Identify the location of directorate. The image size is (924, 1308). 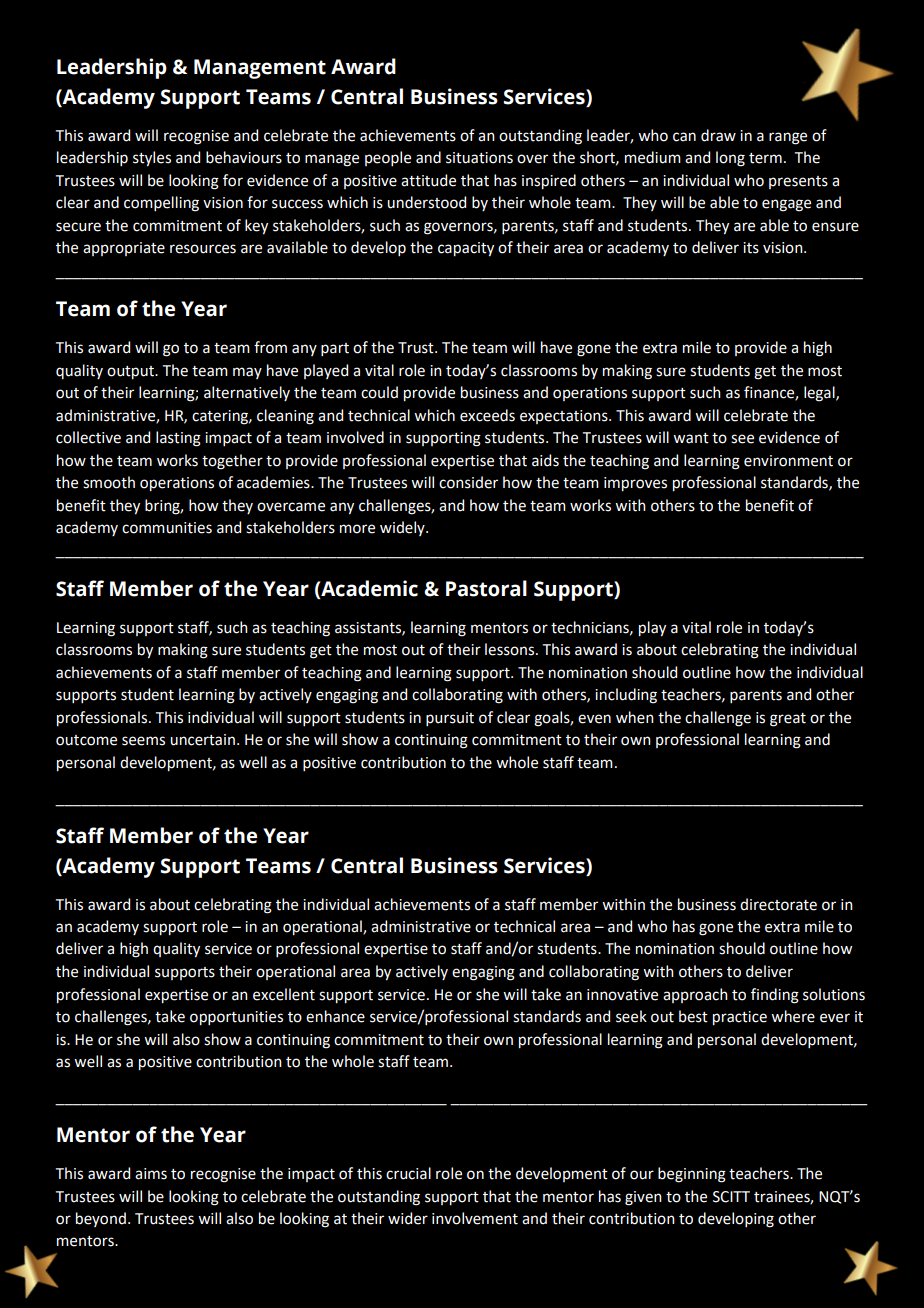
(778, 904).
